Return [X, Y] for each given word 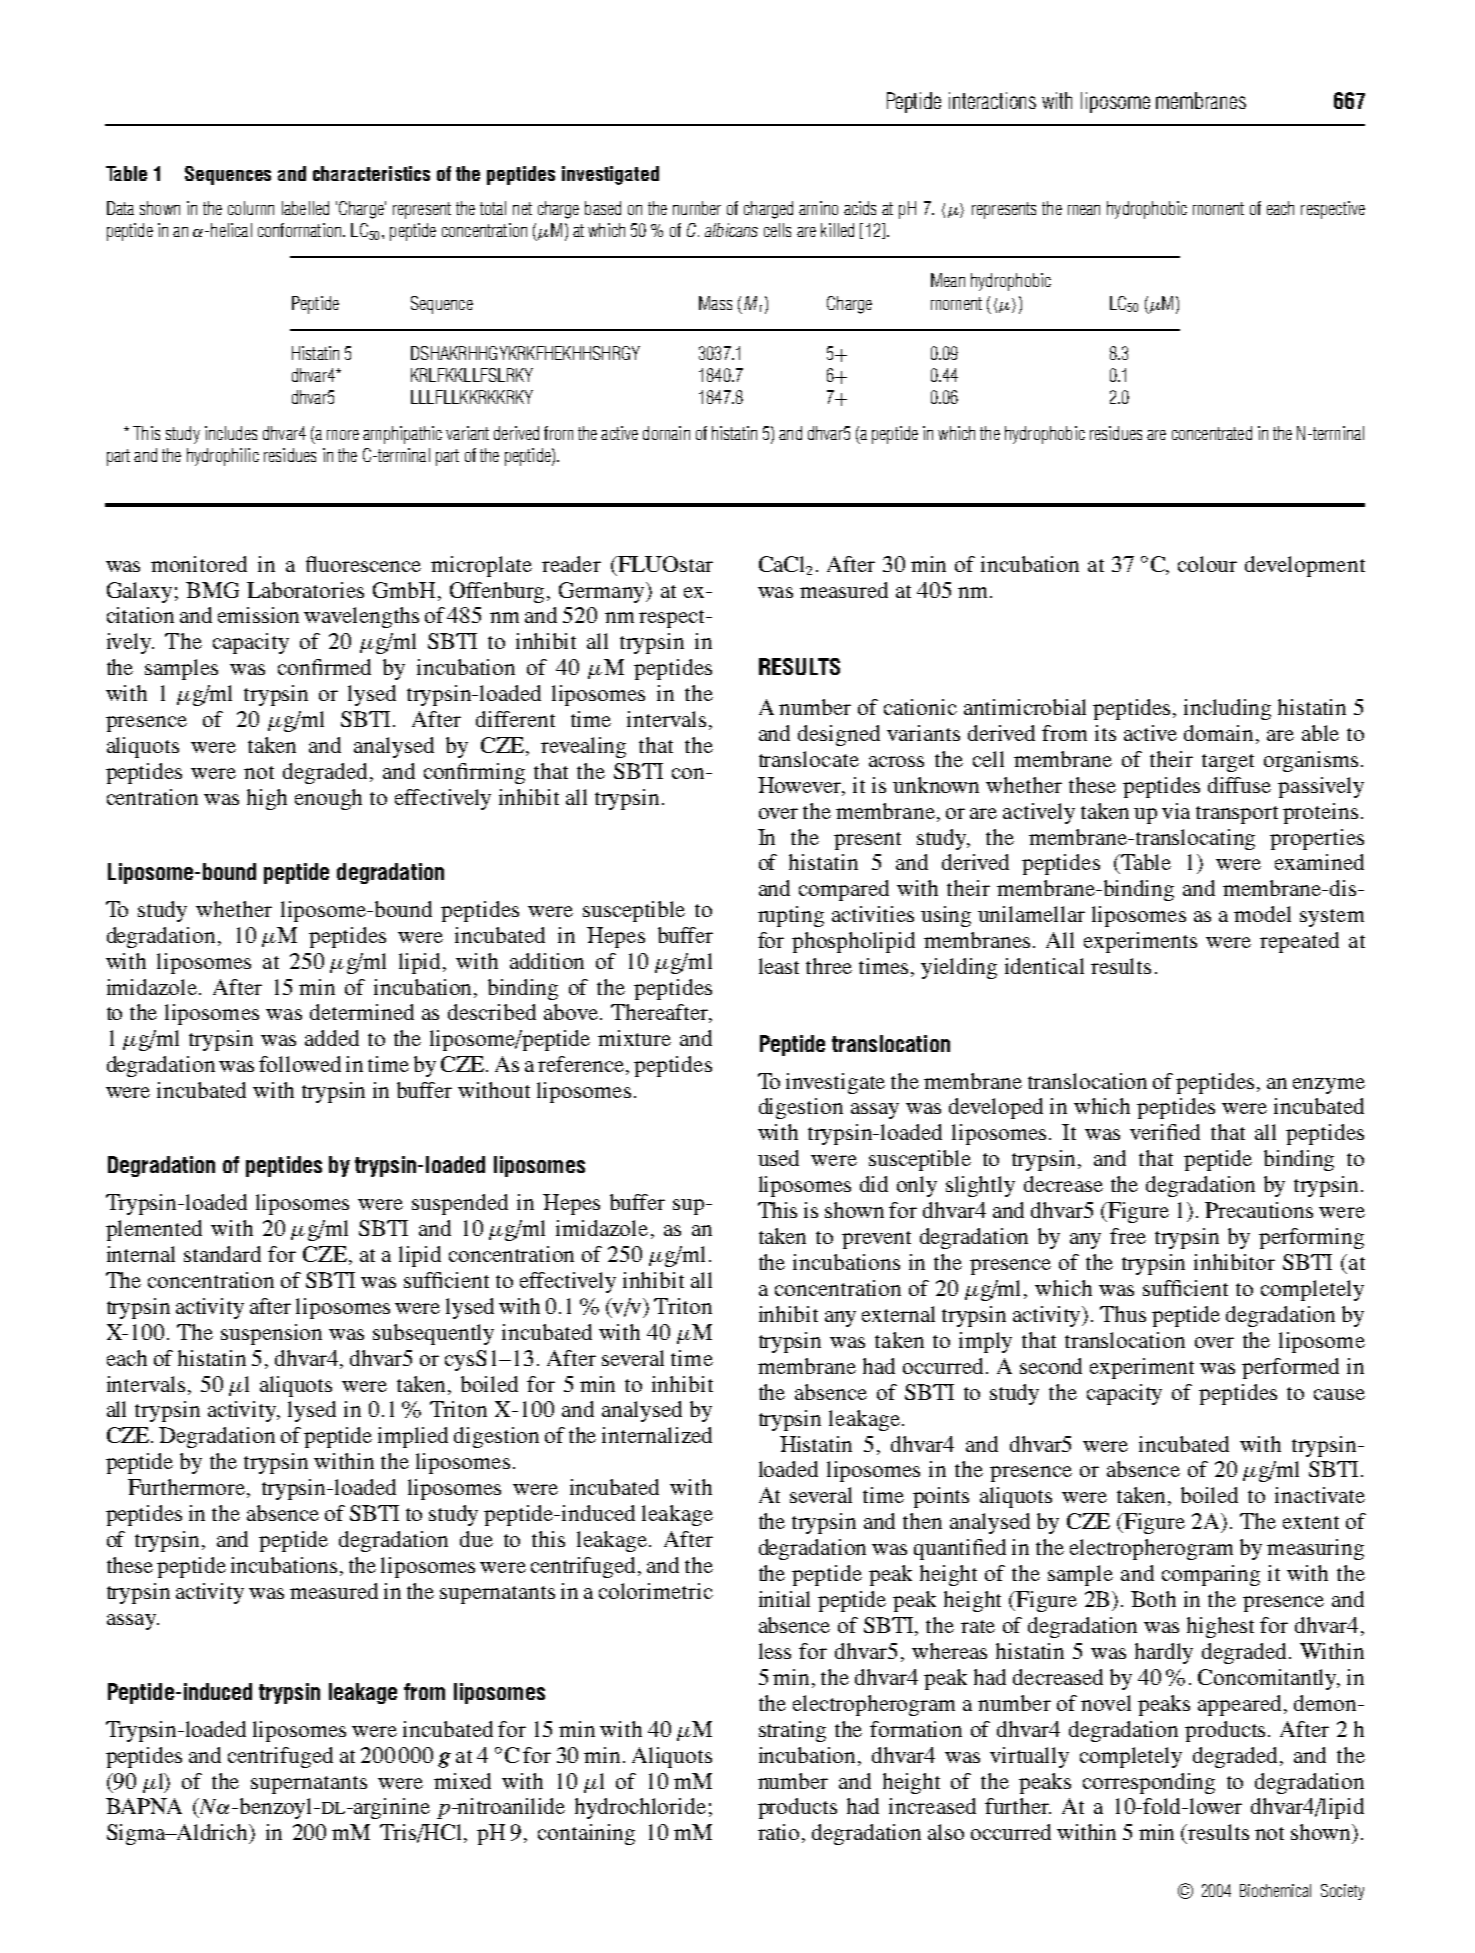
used [778, 1158]
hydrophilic [223, 457]
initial [784, 1599]
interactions [992, 100]
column [251, 208]
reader [571, 564]
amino [818, 208]
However [801, 786]
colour [1207, 564]
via [1176, 811]
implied [413, 1437]
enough [328, 799]
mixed [462, 1781]
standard [222, 1254]
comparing [1211, 1575]
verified [1165, 1132]
